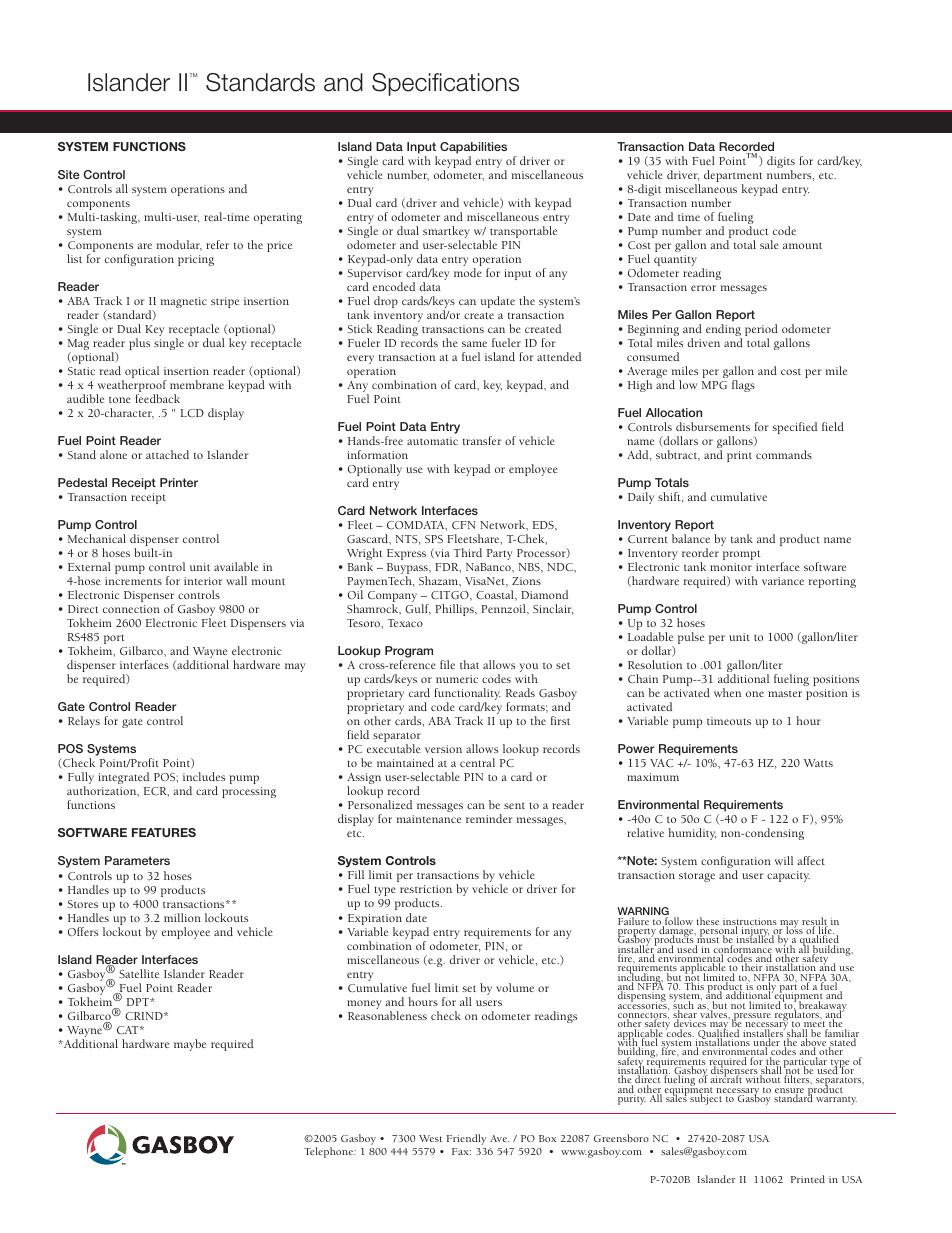 This image has width=952, height=1233. I want to click on maybe, so click(190, 1045).
